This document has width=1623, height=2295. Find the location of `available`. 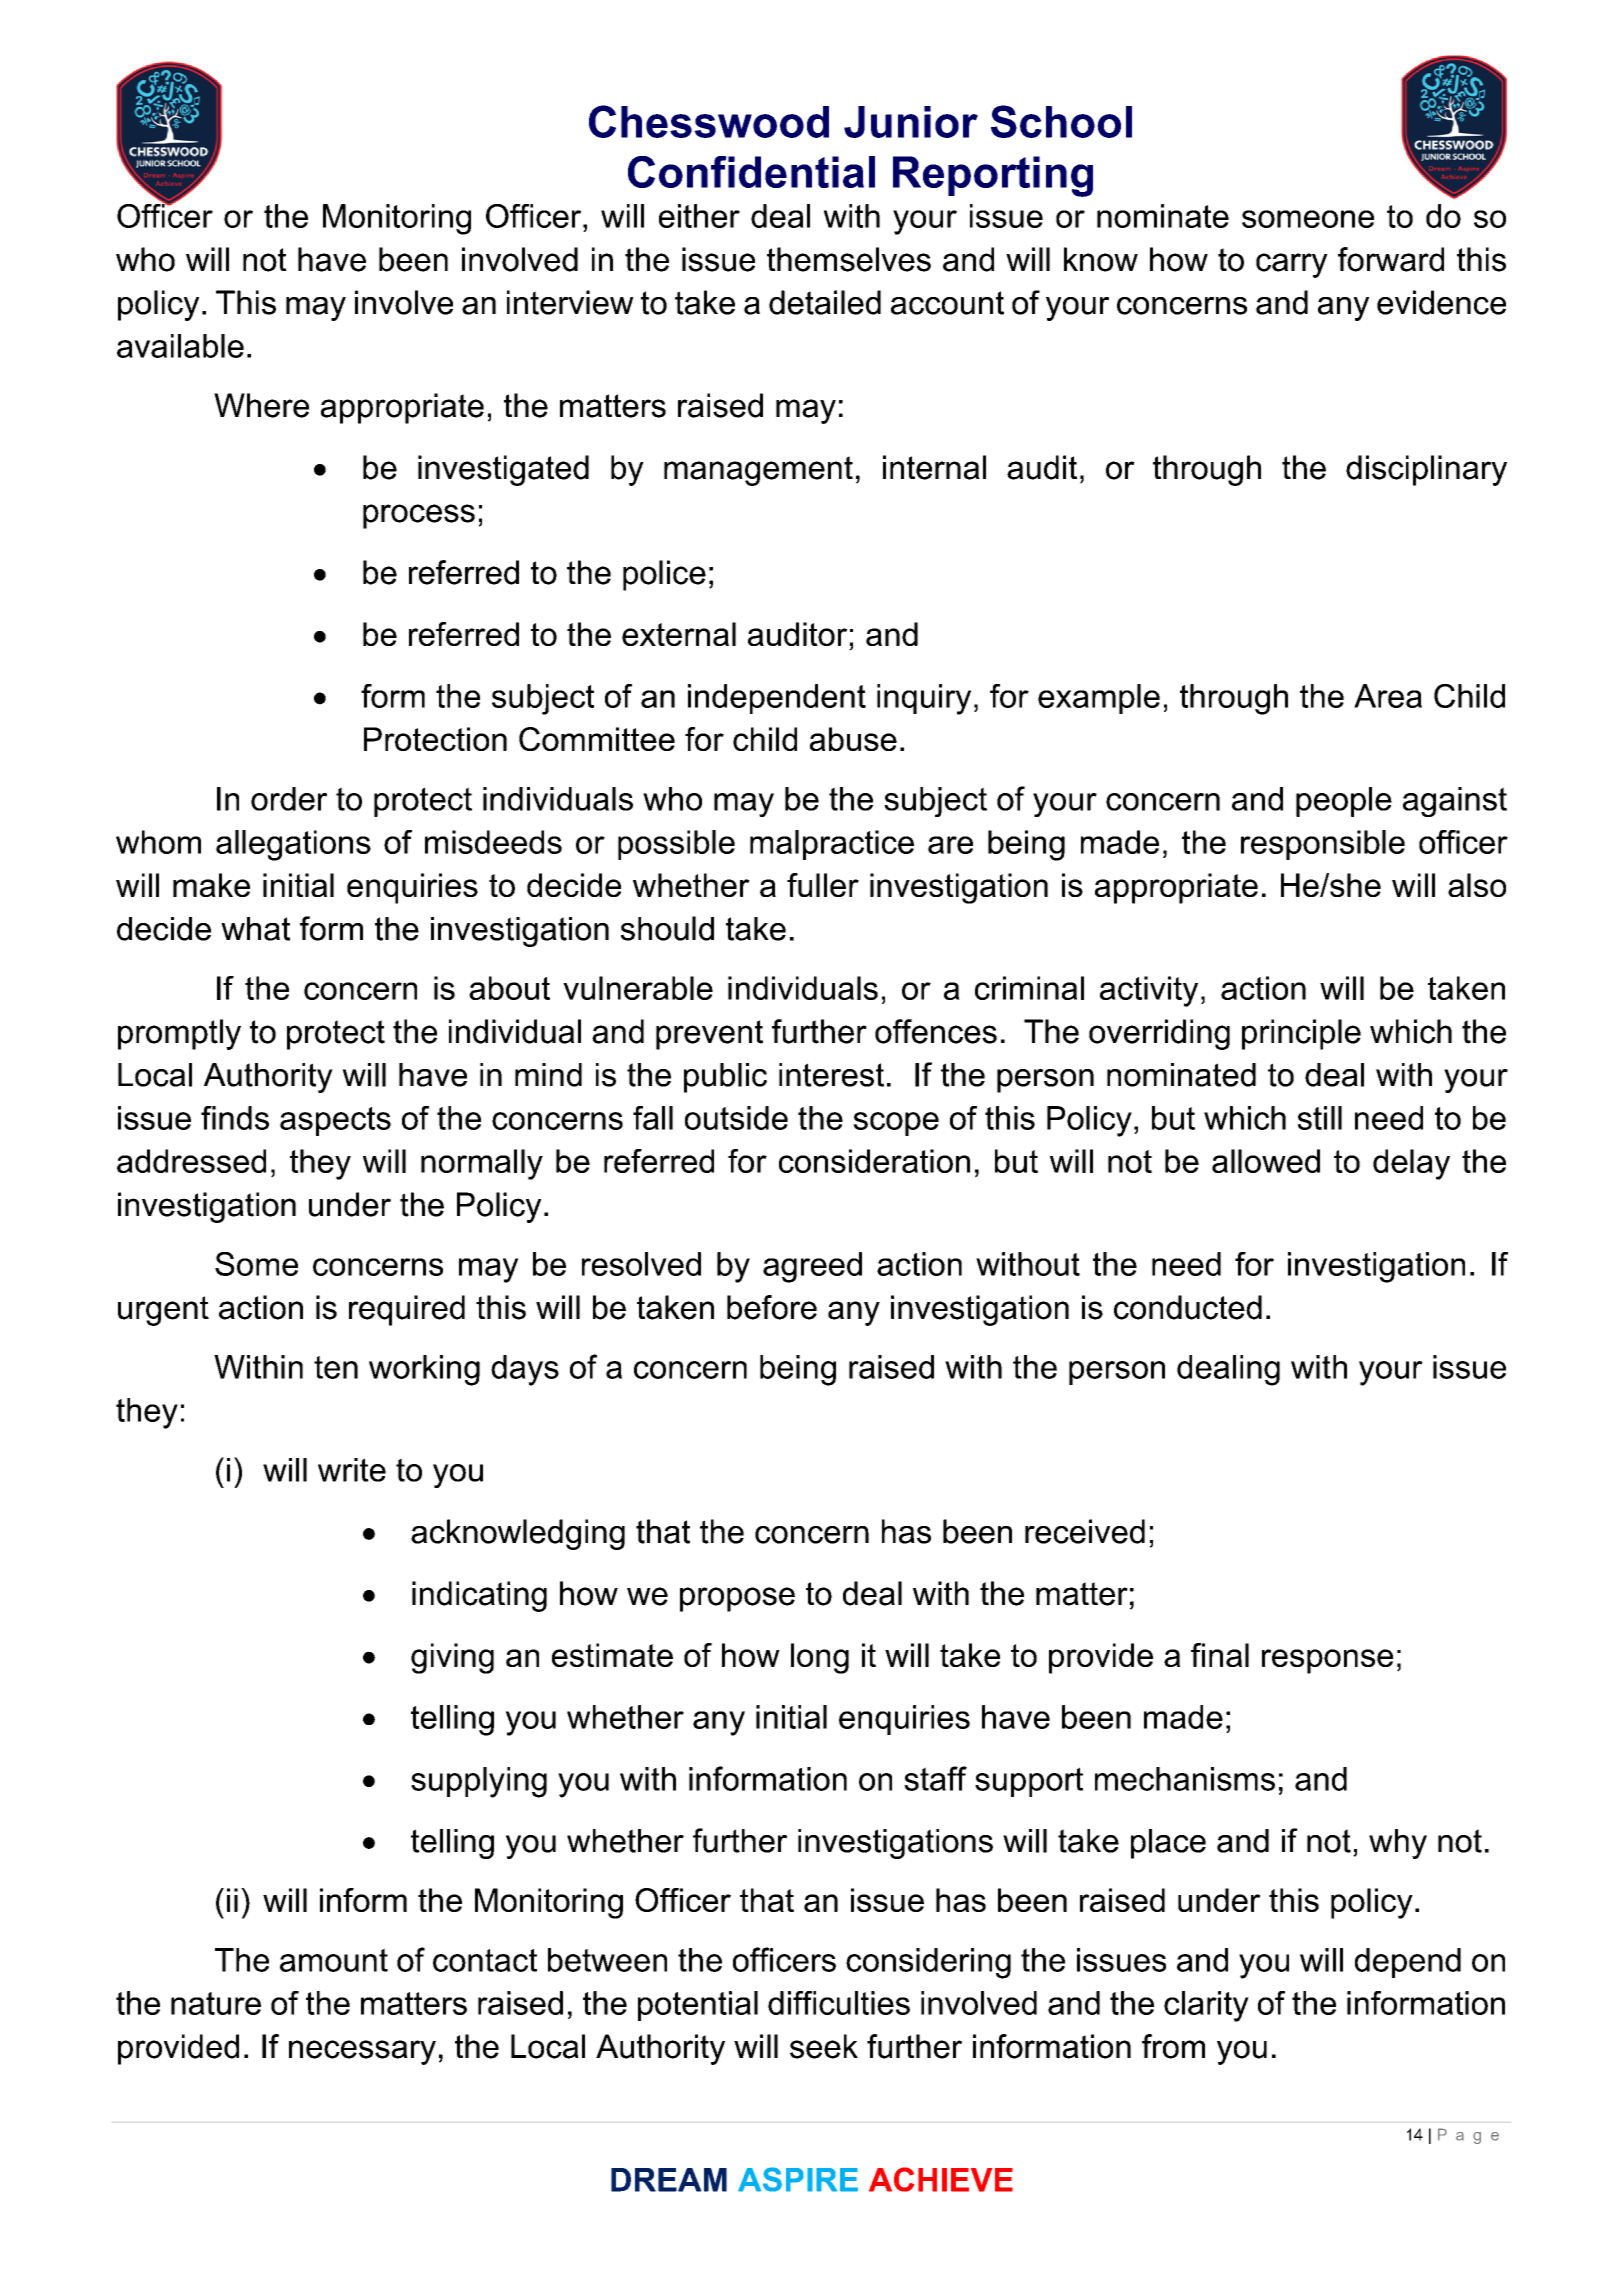

available is located at coordinates (180, 346).
